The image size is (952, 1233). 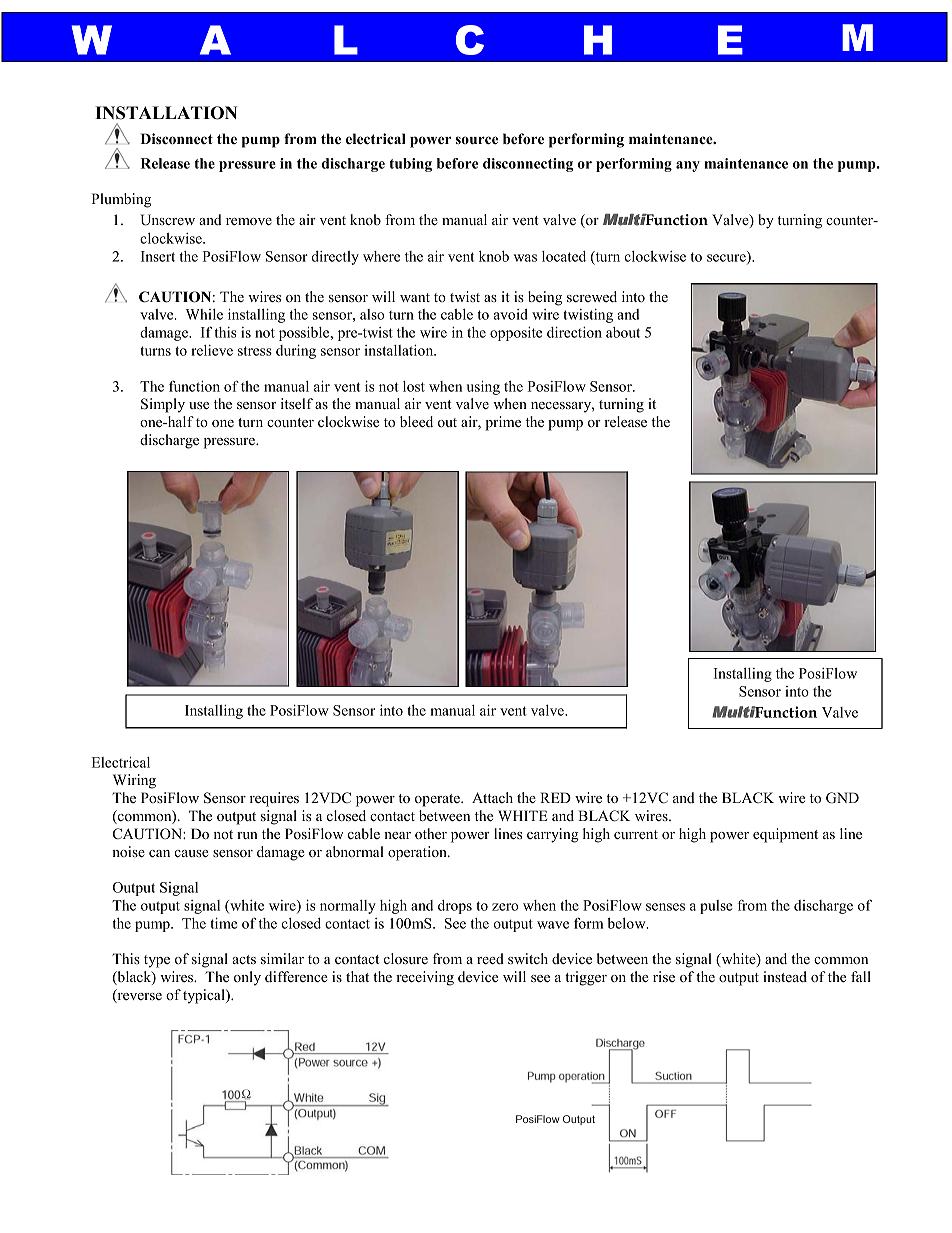 I want to click on acts, so click(x=244, y=960).
